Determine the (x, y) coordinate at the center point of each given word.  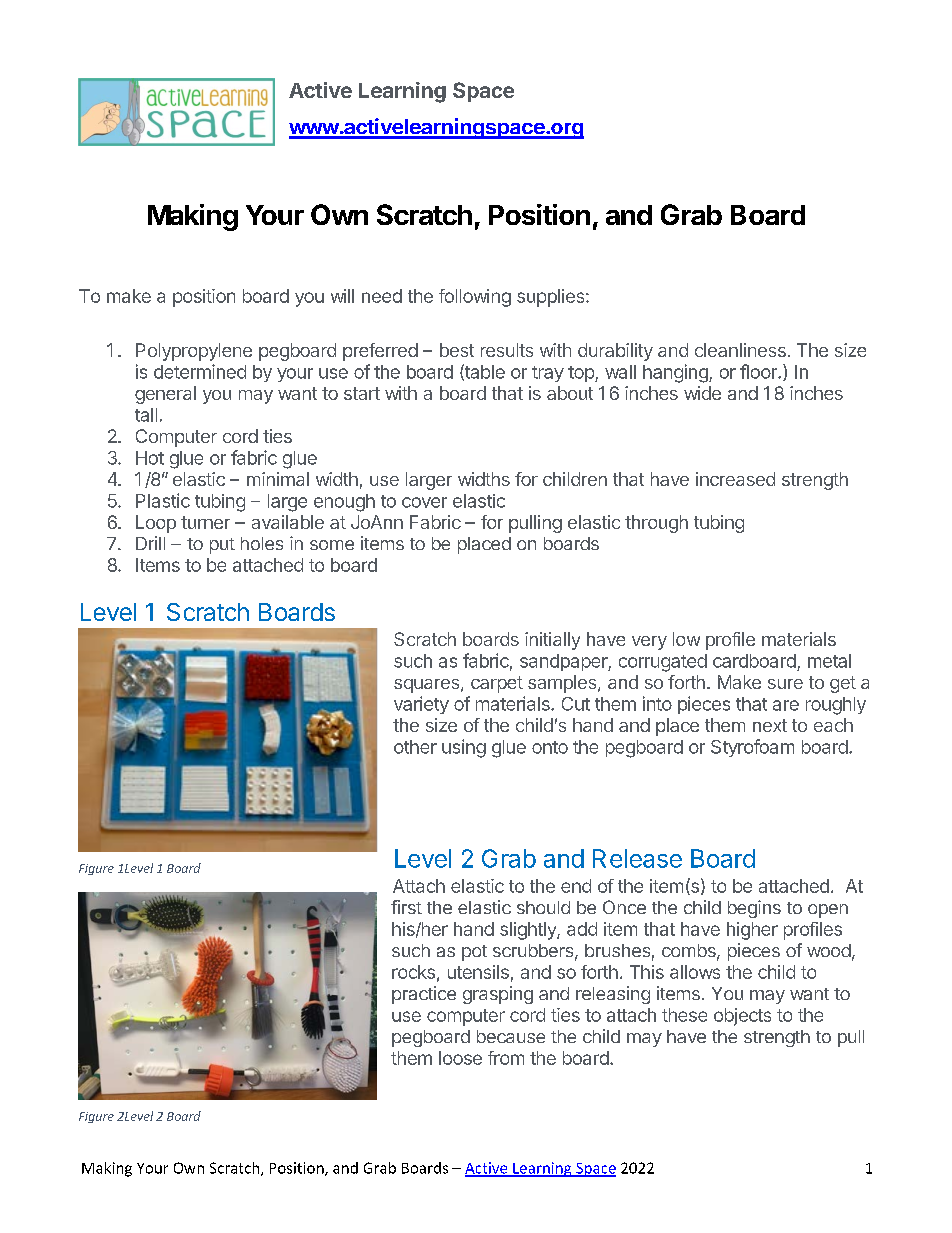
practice (424, 995)
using (464, 748)
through (656, 524)
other (415, 747)
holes (262, 543)
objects (742, 1017)
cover (424, 502)
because (511, 1036)
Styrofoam (752, 748)
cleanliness (740, 350)
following (475, 298)
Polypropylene (194, 352)
